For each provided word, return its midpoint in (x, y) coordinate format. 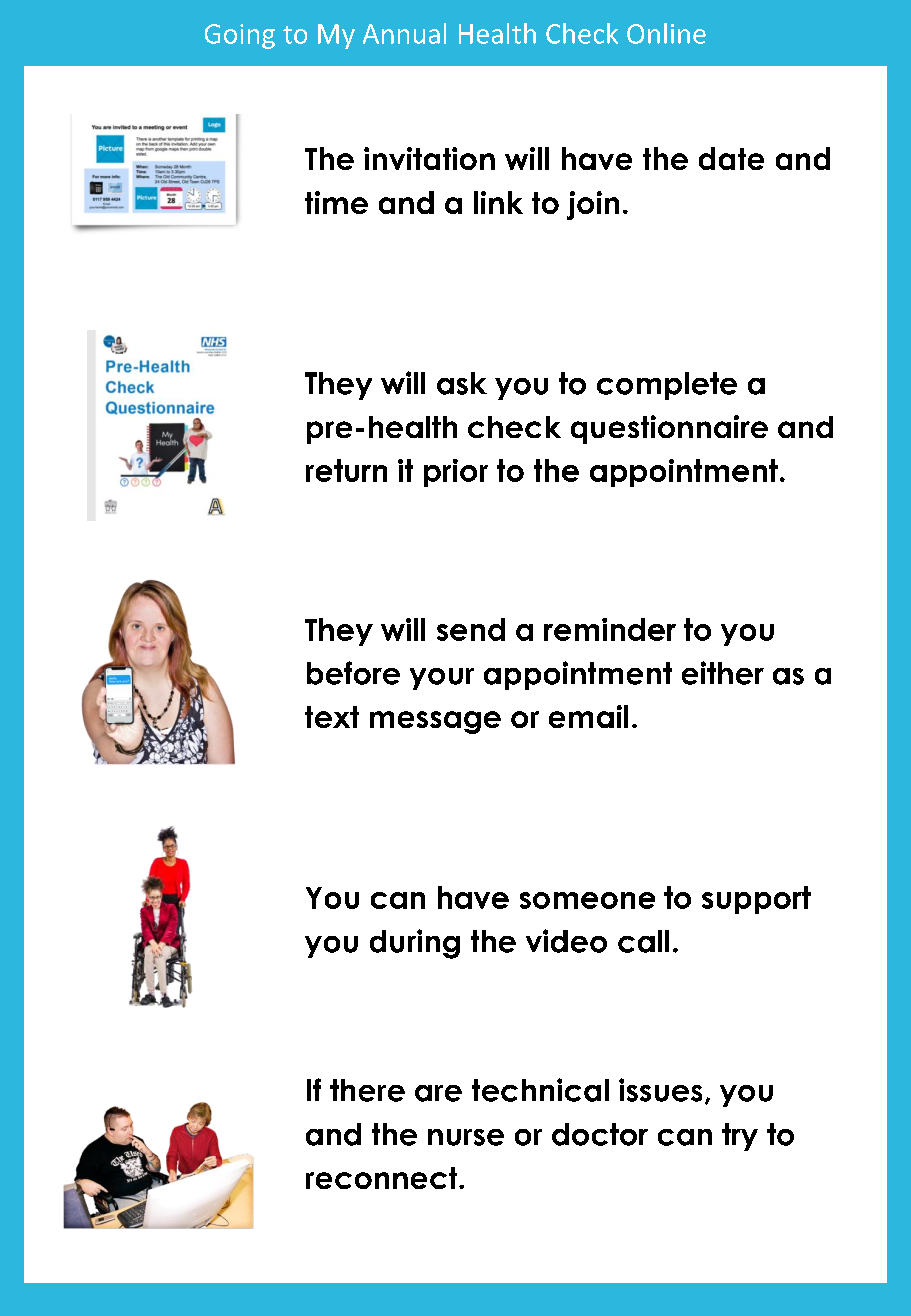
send (471, 629)
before (353, 673)
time (336, 202)
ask (462, 383)
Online (666, 33)
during (415, 944)
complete (667, 386)
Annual (404, 33)
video (566, 941)
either (723, 673)
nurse (466, 1137)
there (367, 1090)
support (756, 900)
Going (240, 36)
